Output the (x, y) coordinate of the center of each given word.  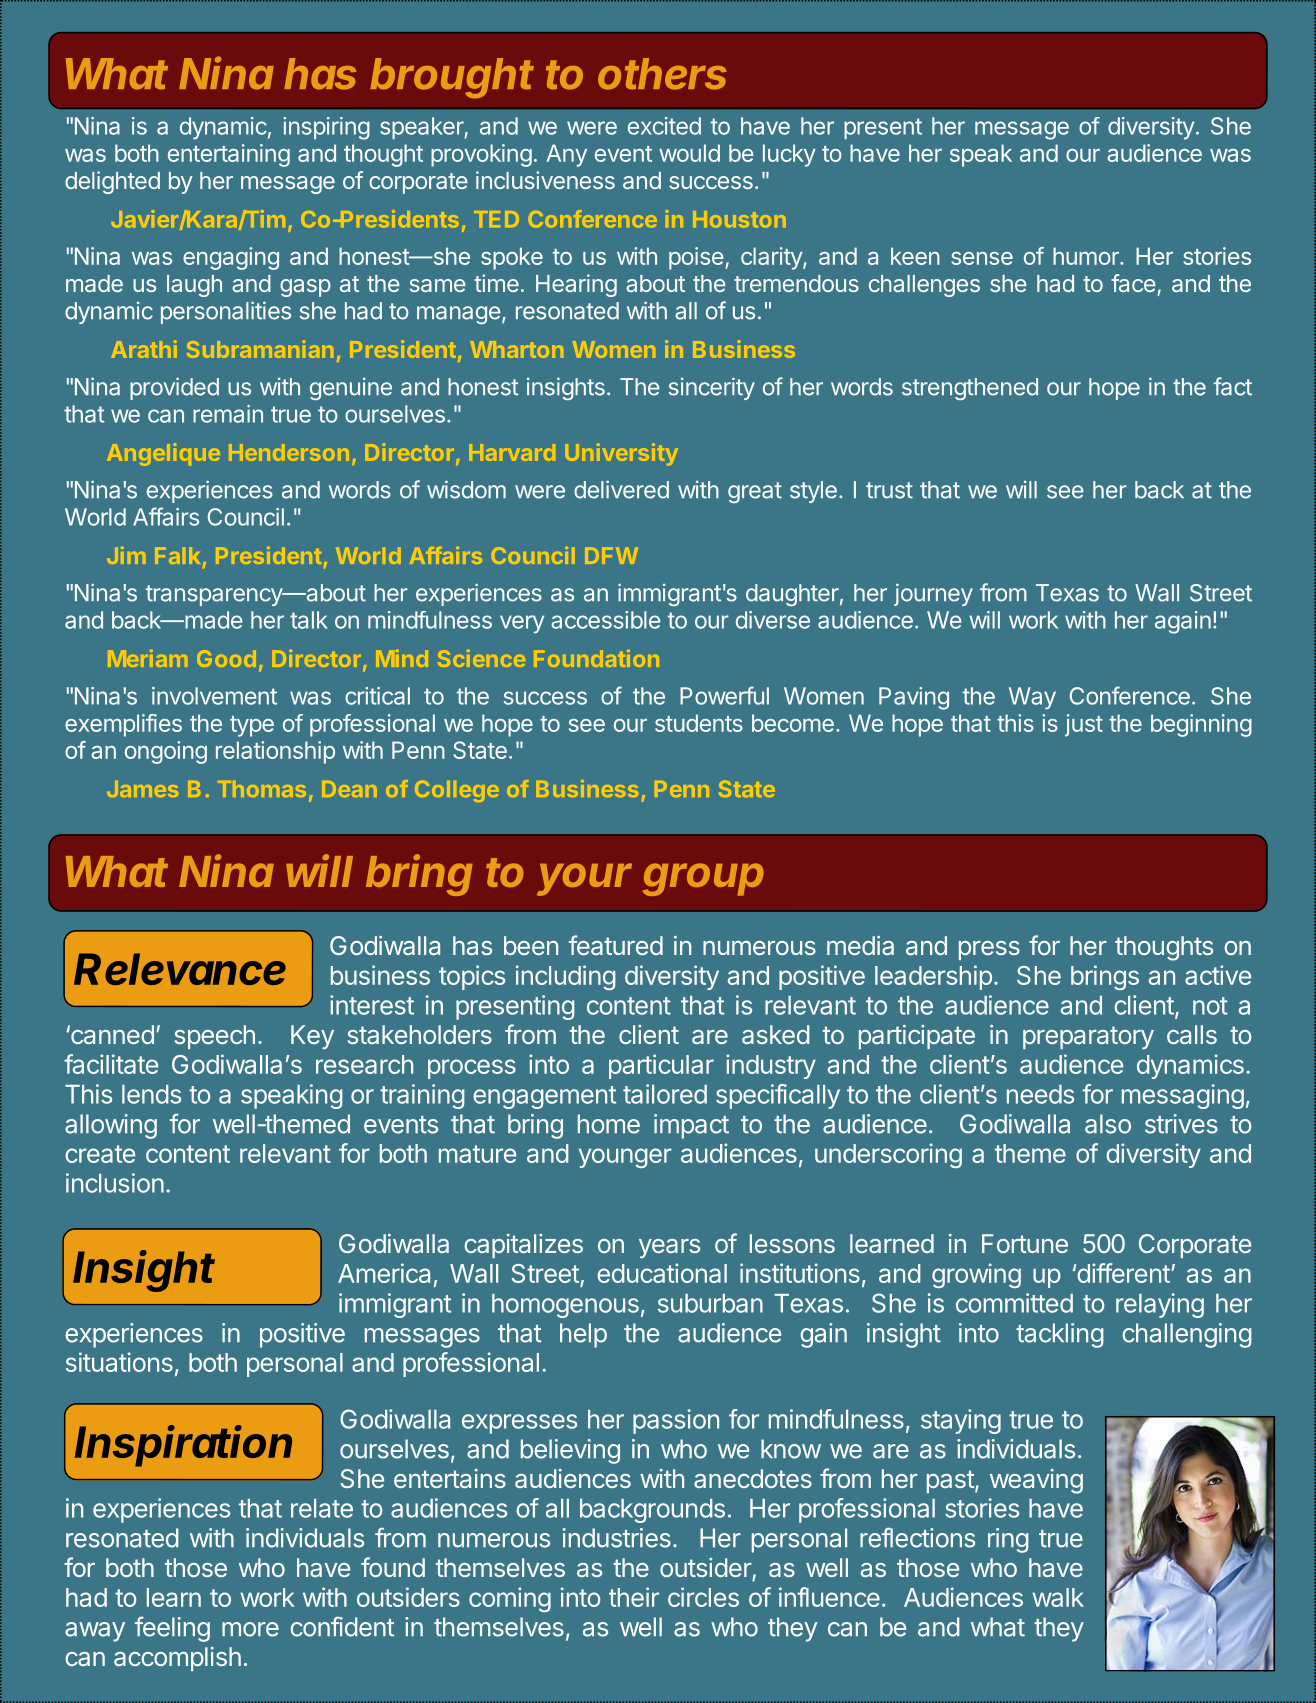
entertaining (229, 155)
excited (664, 126)
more (250, 1629)
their (634, 1597)
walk (1058, 1597)
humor (1087, 256)
